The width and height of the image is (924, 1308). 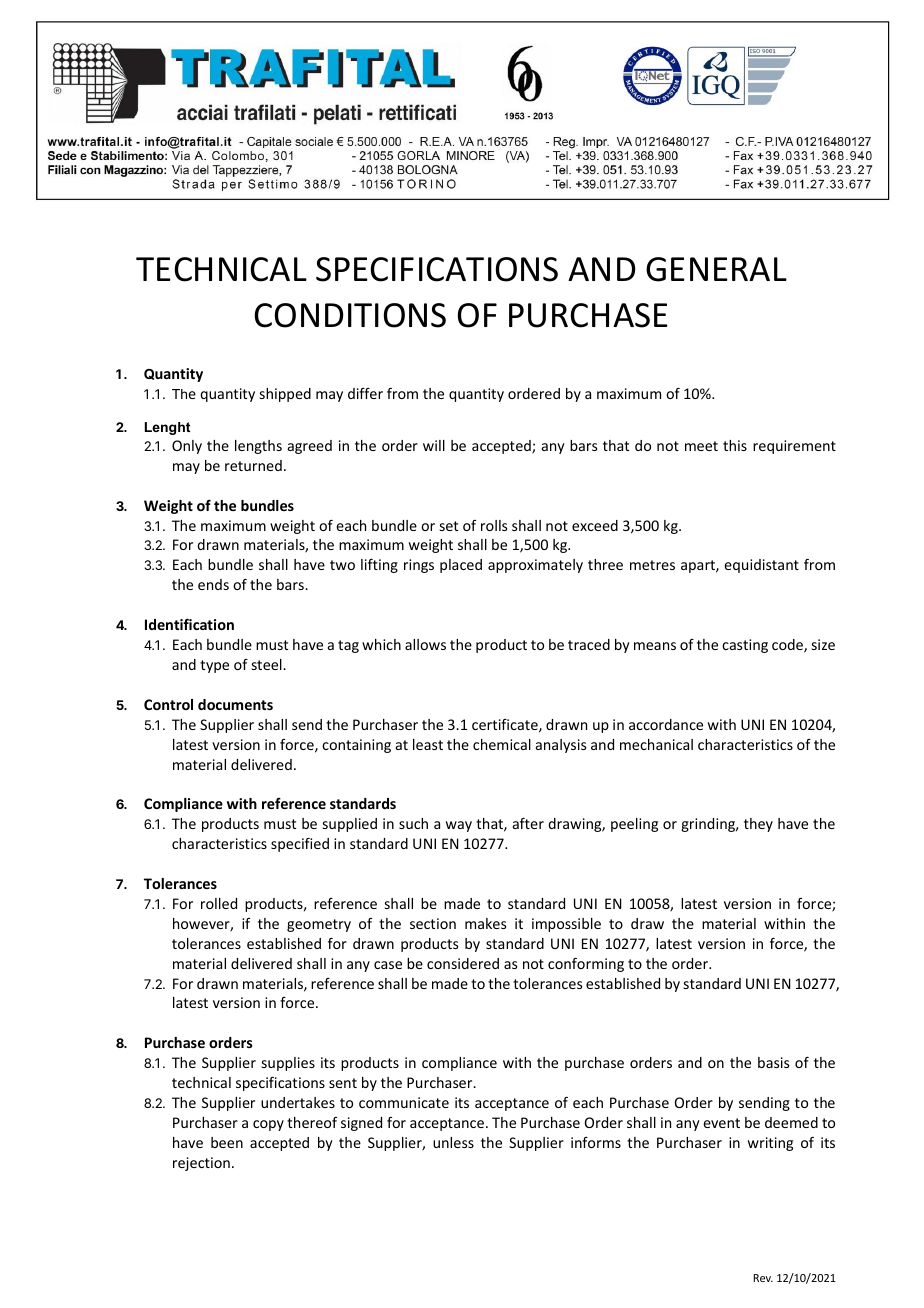 What do you see at coordinates (758, 825) in the image?
I see `they` at bounding box center [758, 825].
